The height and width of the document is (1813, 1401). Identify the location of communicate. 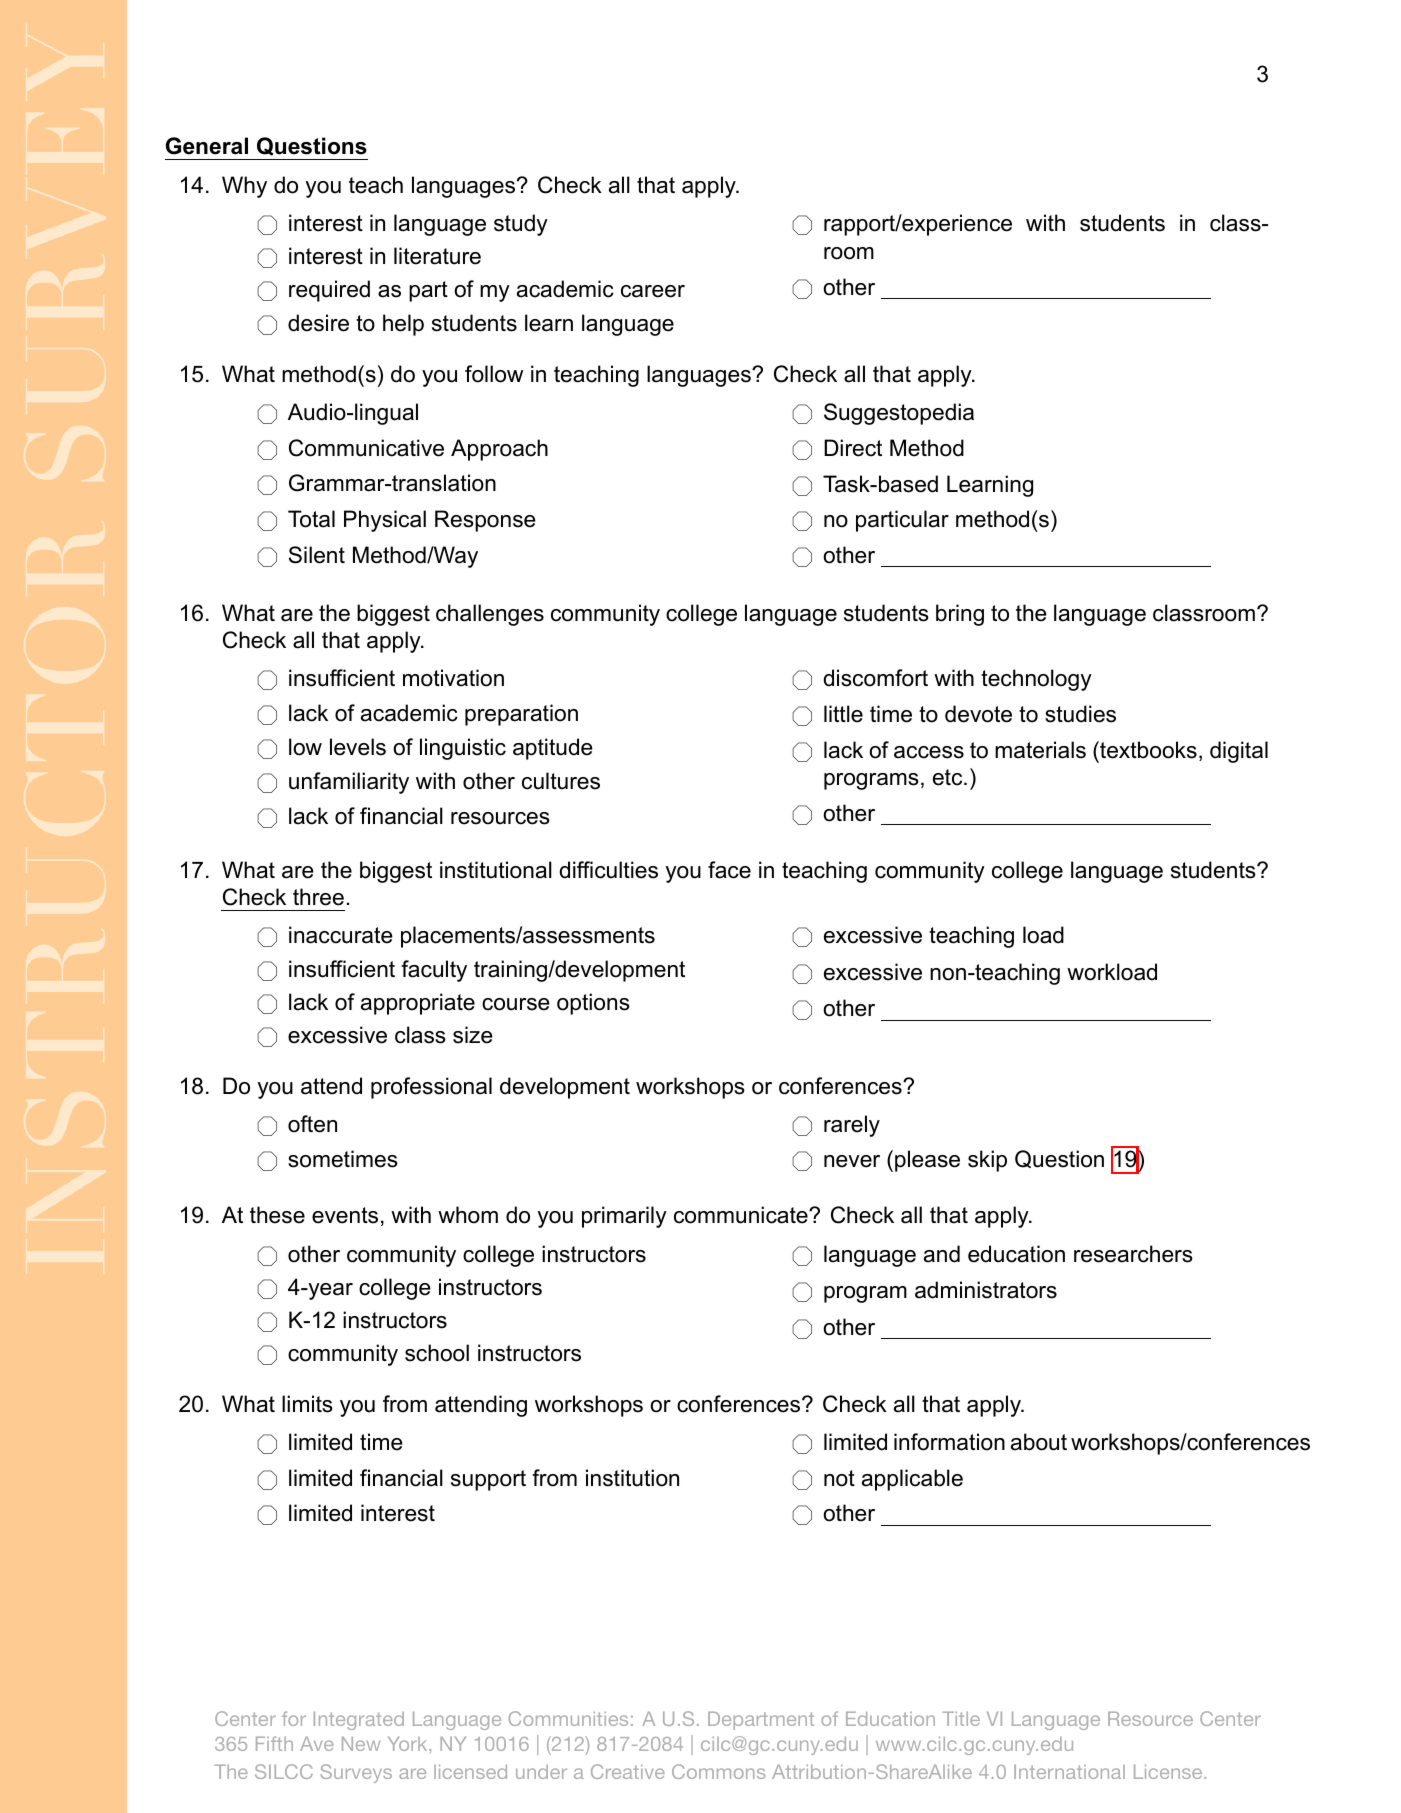
(742, 1215).
